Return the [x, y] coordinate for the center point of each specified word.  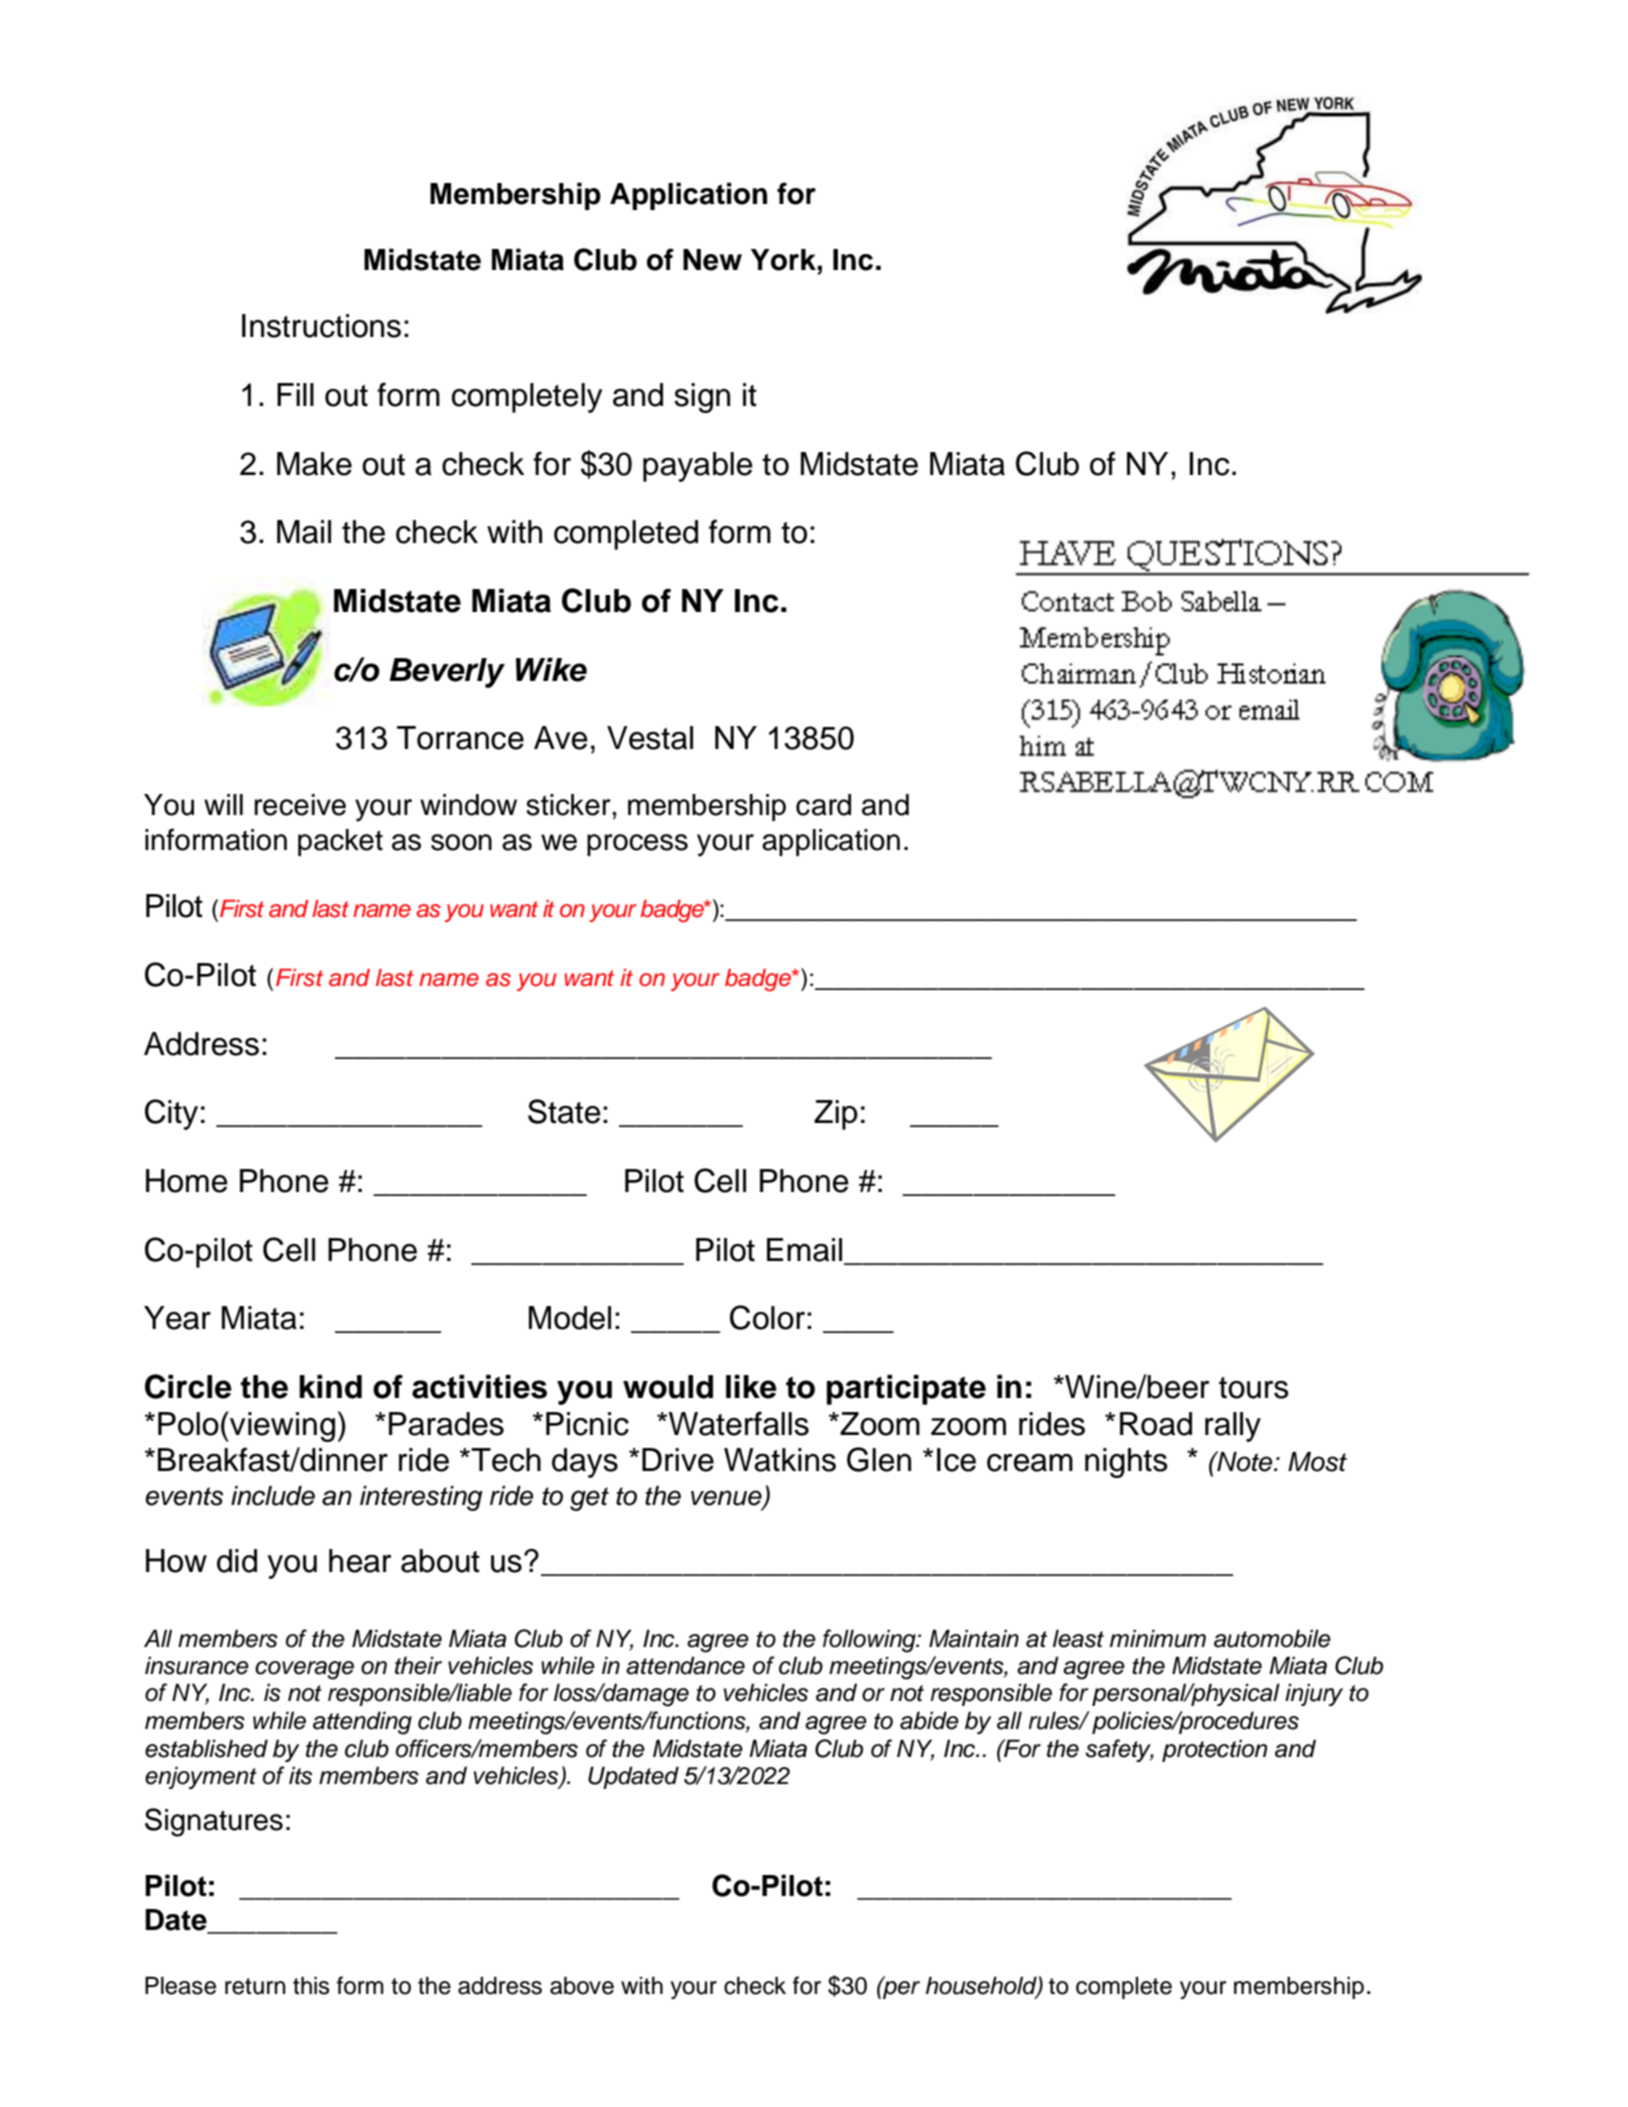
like [751, 1387]
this [311, 1985]
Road [1156, 1424]
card [823, 805]
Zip [836, 1115]
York [784, 260]
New [712, 260]
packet [340, 842]
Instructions [321, 326]
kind [330, 1387]
